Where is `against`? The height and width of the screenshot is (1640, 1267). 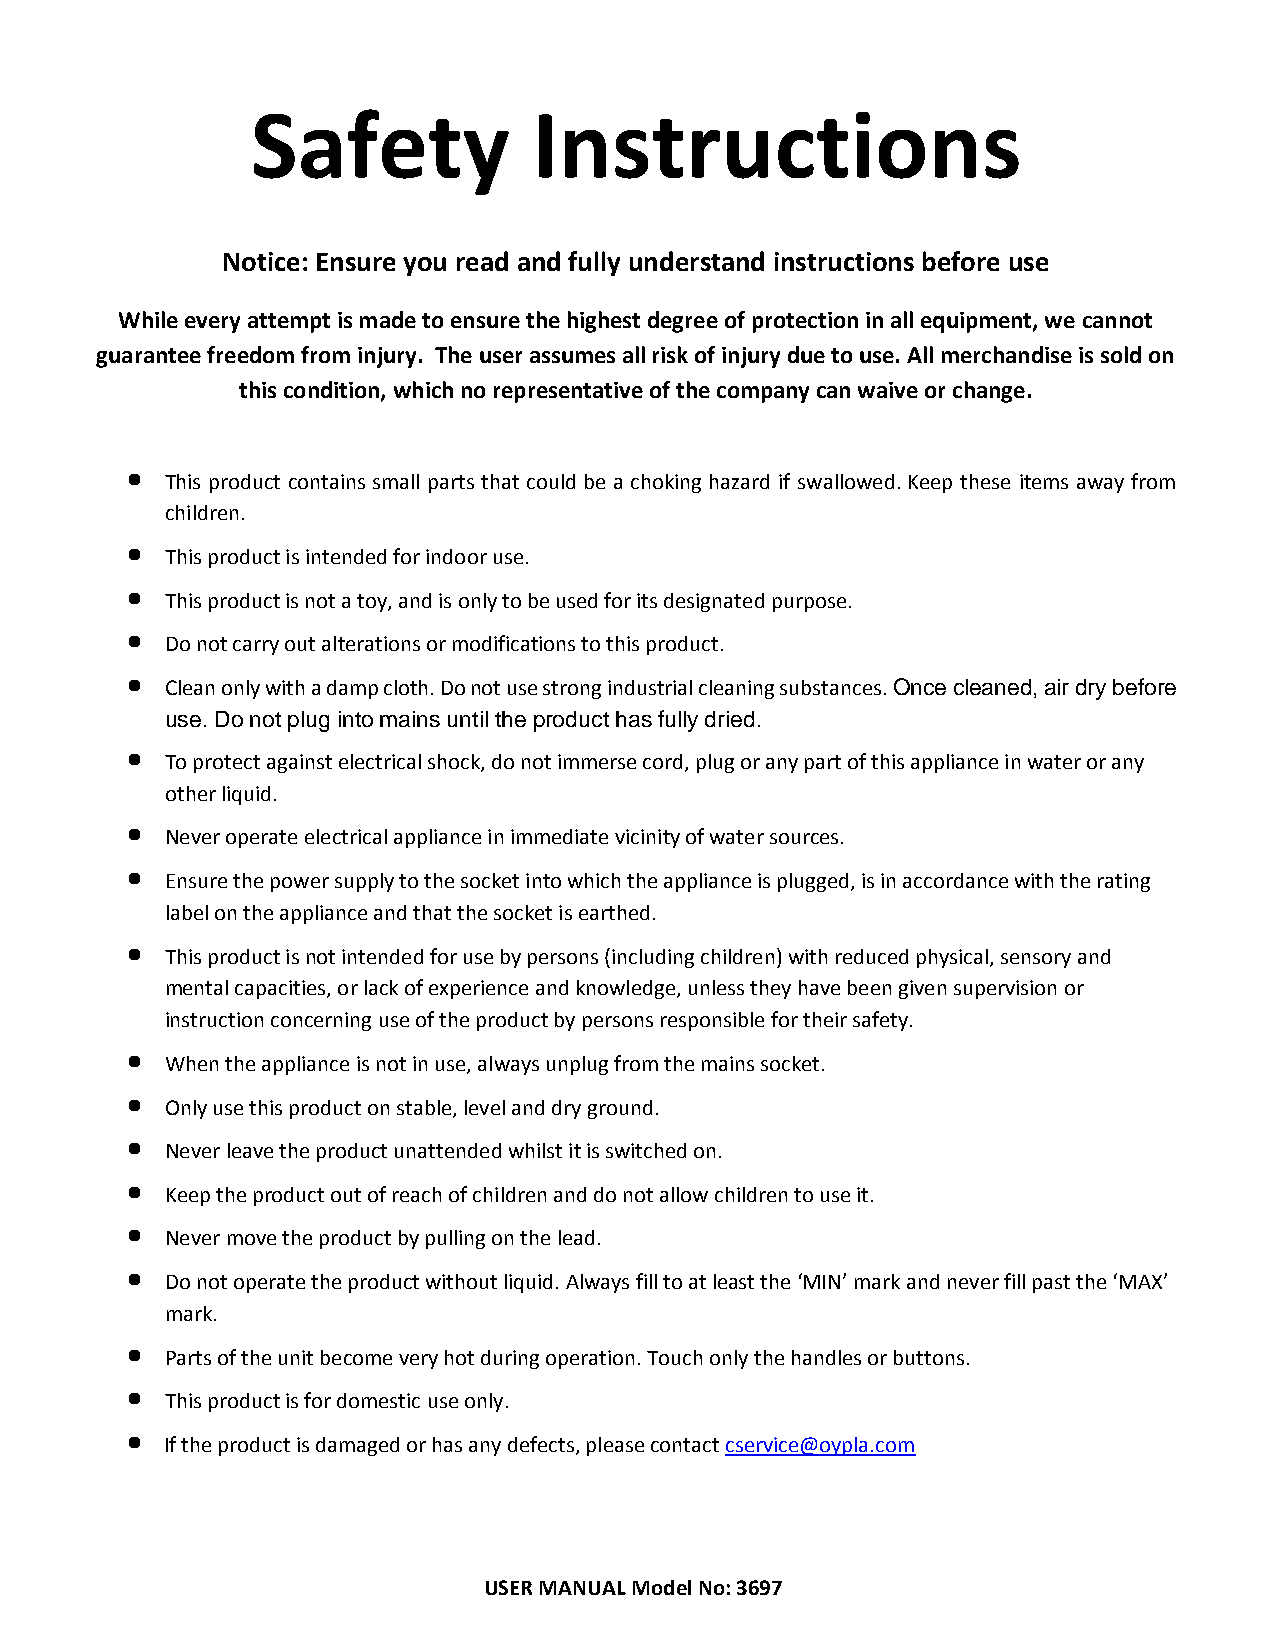
against is located at coordinates (299, 763).
